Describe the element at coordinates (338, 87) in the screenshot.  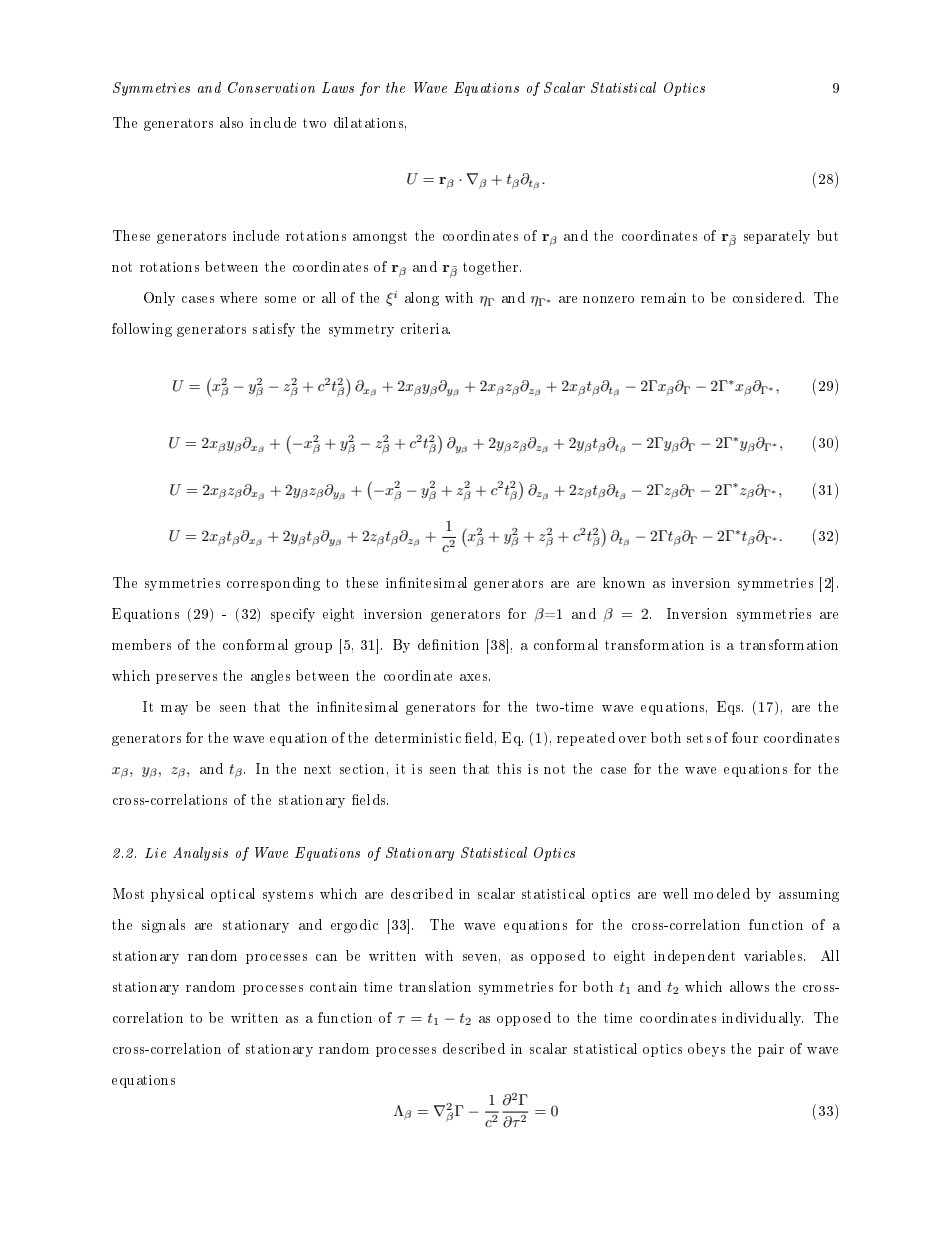
I see `Laws` at that location.
